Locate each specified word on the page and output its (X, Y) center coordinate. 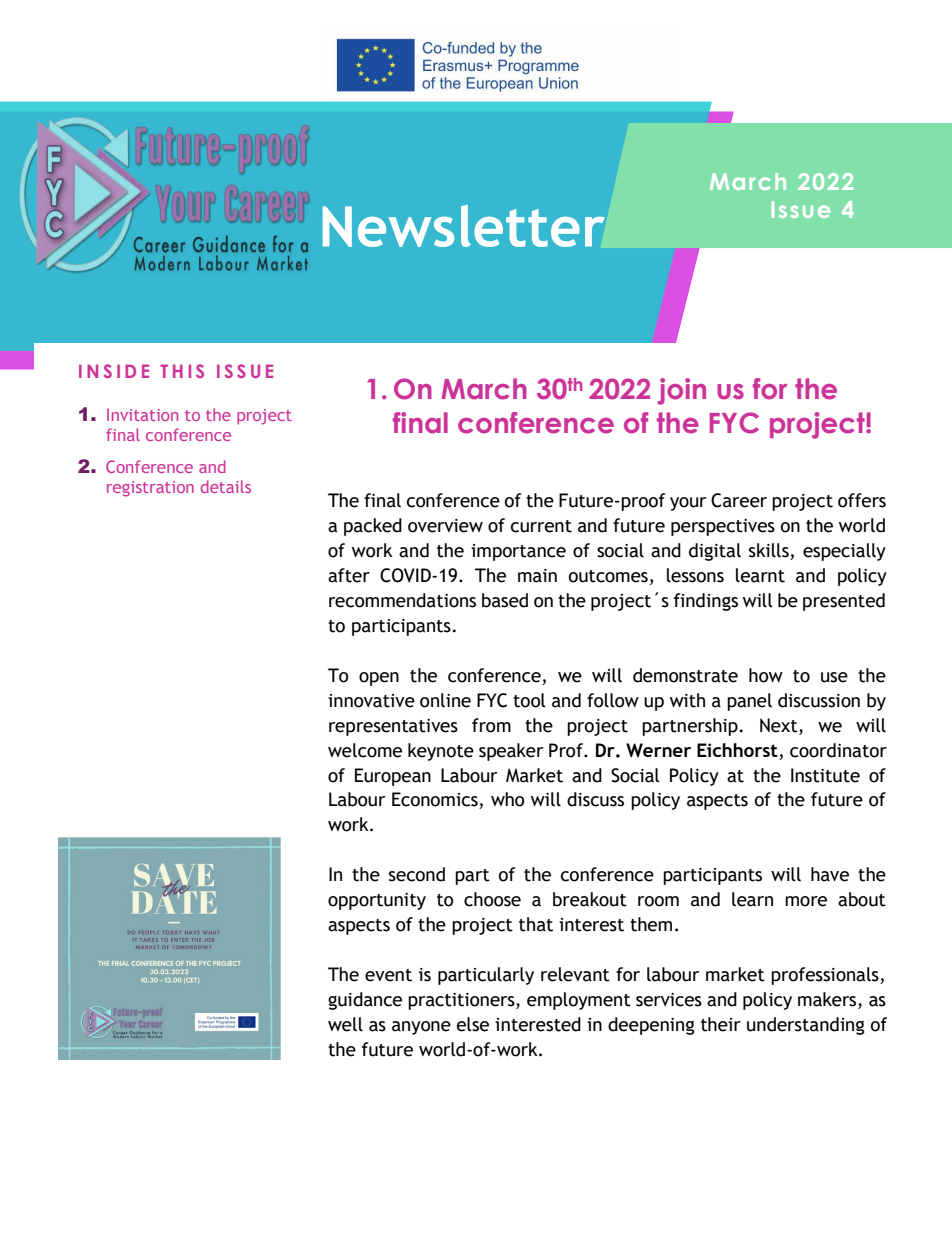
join (682, 391)
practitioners (462, 1001)
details (226, 486)
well (345, 1024)
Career (739, 500)
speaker (511, 752)
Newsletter (464, 226)
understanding (806, 1026)
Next (780, 725)
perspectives (723, 527)
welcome (365, 750)
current (541, 526)
